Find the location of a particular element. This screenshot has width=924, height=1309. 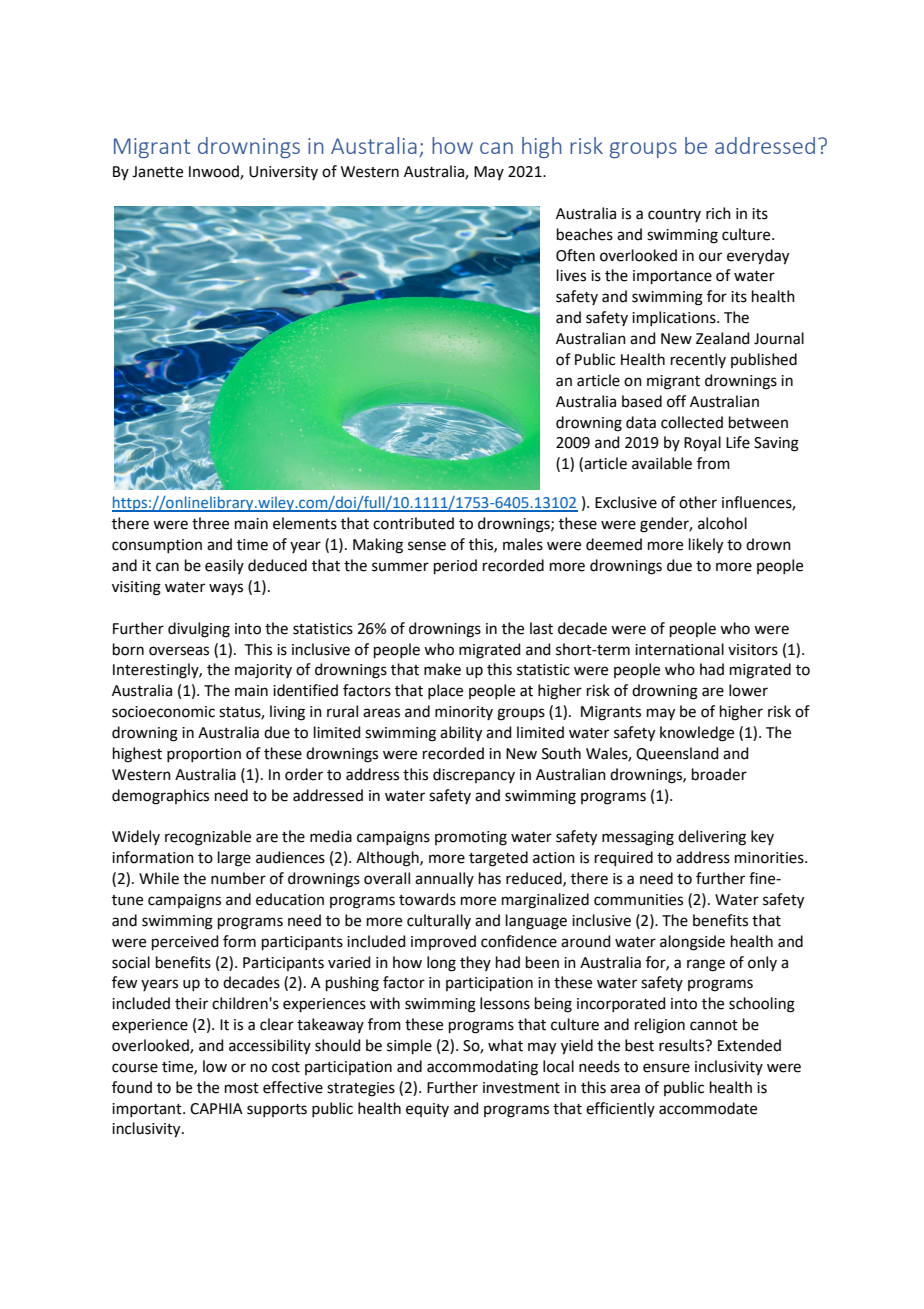

most is located at coordinates (242, 1088).
